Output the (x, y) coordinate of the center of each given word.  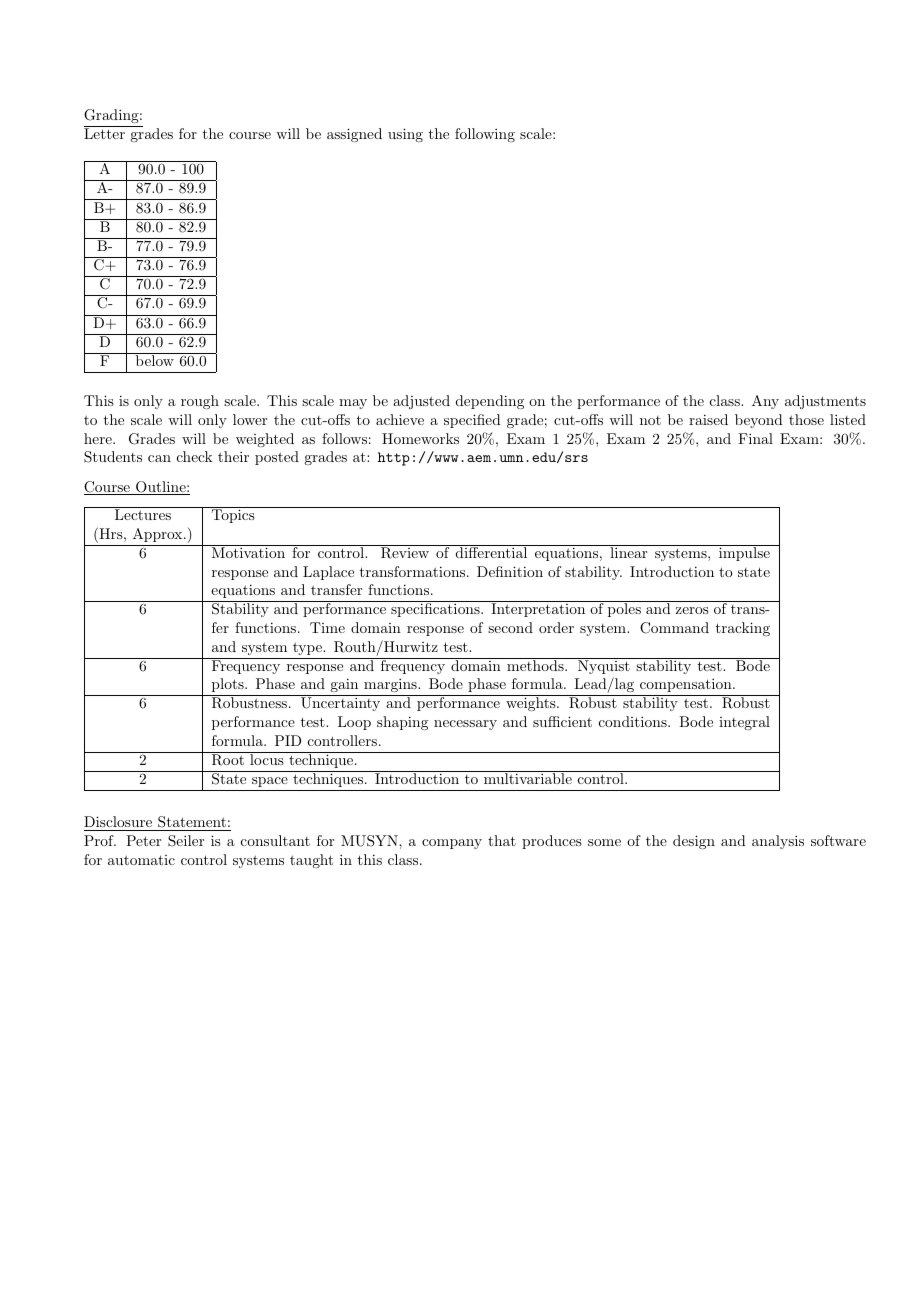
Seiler (186, 841)
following (485, 135)
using (405, 135)
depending (490, 402)
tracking (743, 629)
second (510, 627)
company (452, 844)
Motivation (248, 551)
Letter (105, 132)
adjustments (825, 402)
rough (200, 402)
